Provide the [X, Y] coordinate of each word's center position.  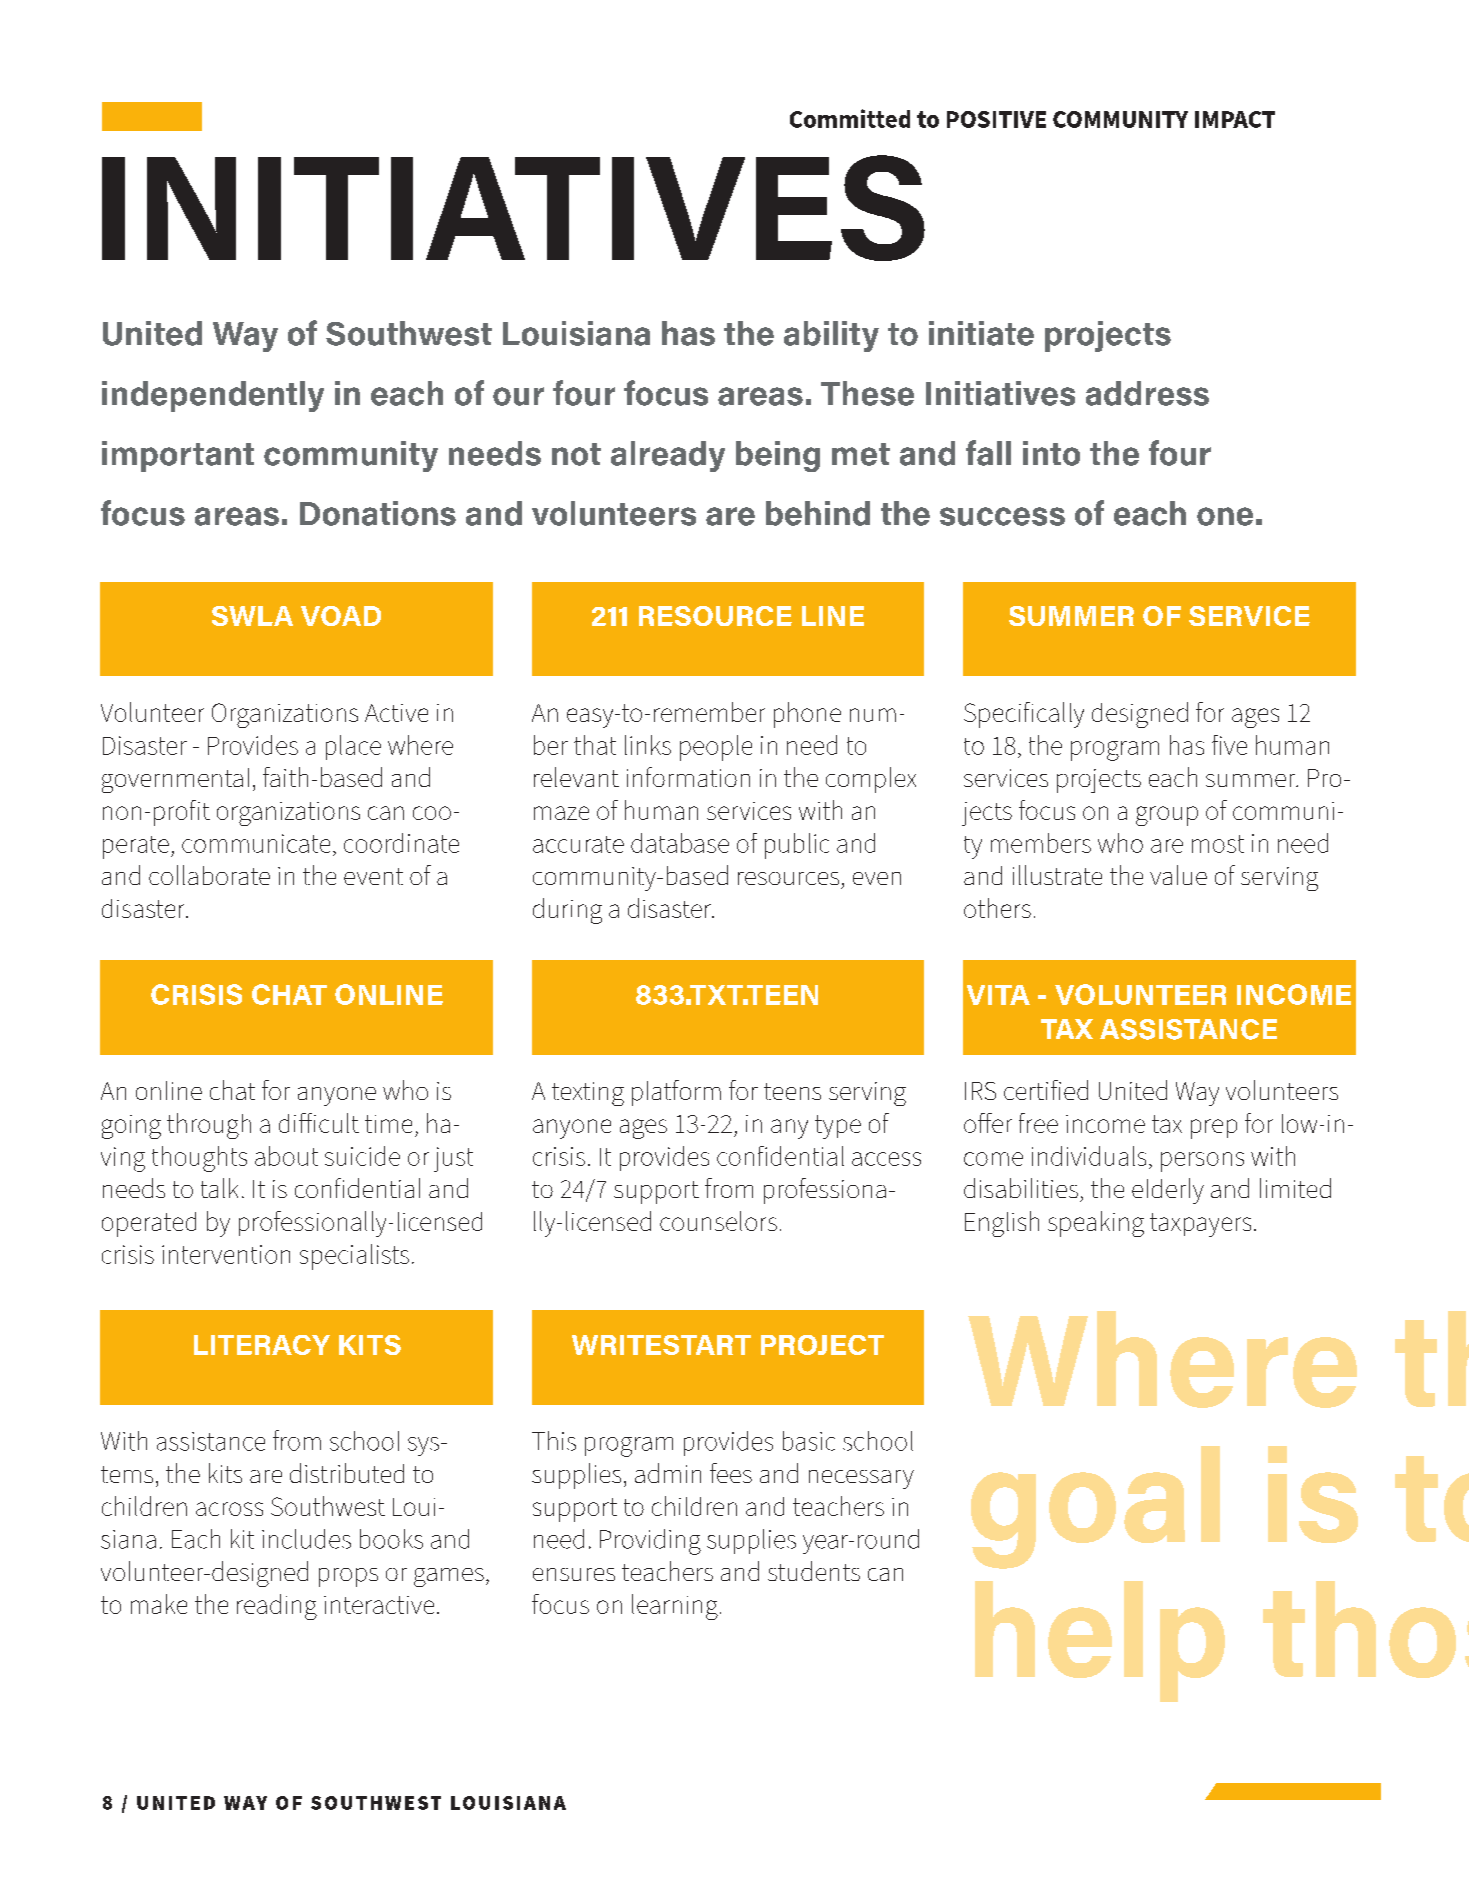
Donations [378, 513]
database [680, 843]
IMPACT [1235, 119]
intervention [226, 1254]
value [1178, 875]
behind [818, 513]
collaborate [209, 875]
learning [675, 1607]
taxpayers [1200, 1225]
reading [277, 1607]
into [1051, 453]
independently [213, 396]
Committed [850, 118]
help [1100, 1641]
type [838, 1127]
